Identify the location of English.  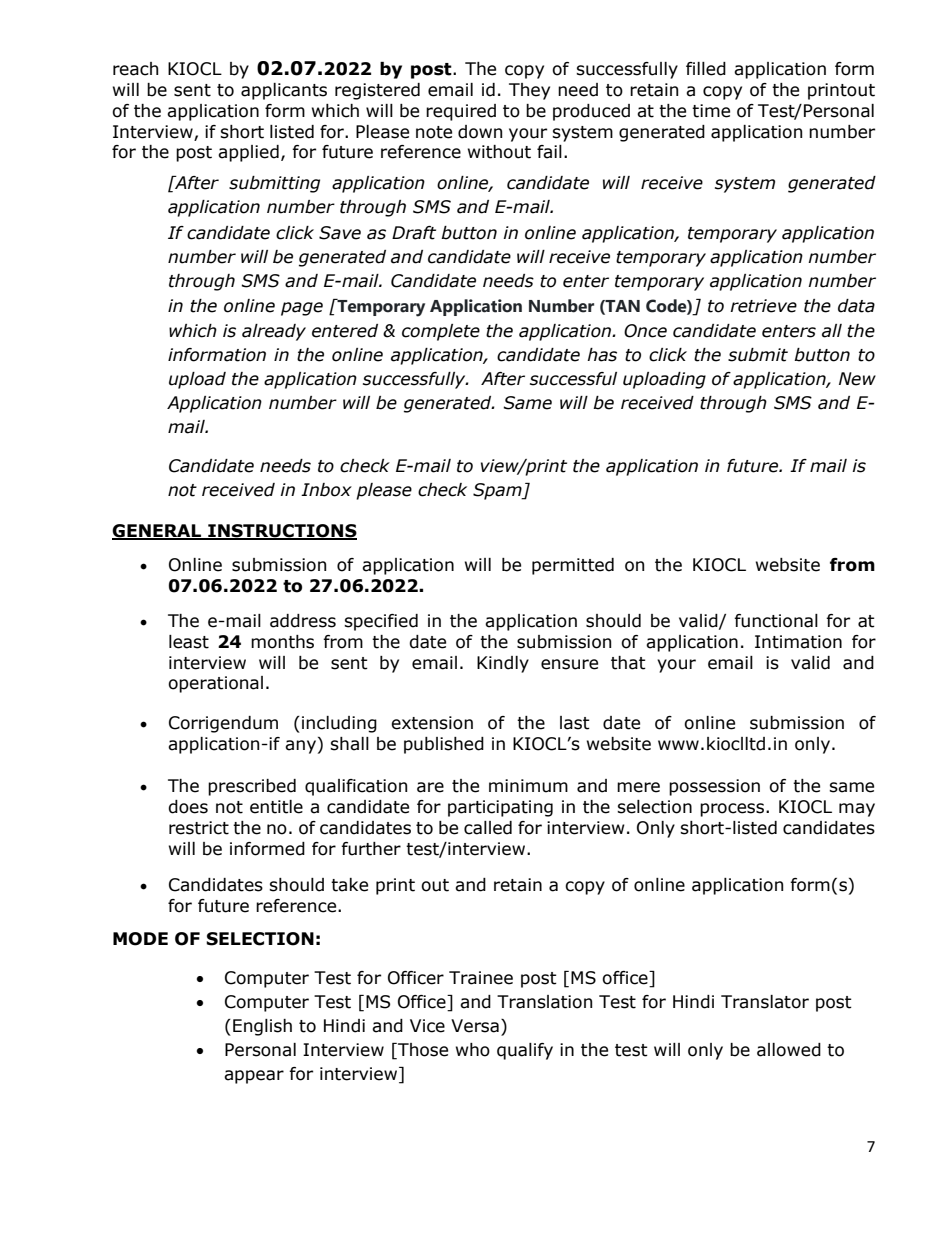
(262, 1027).
